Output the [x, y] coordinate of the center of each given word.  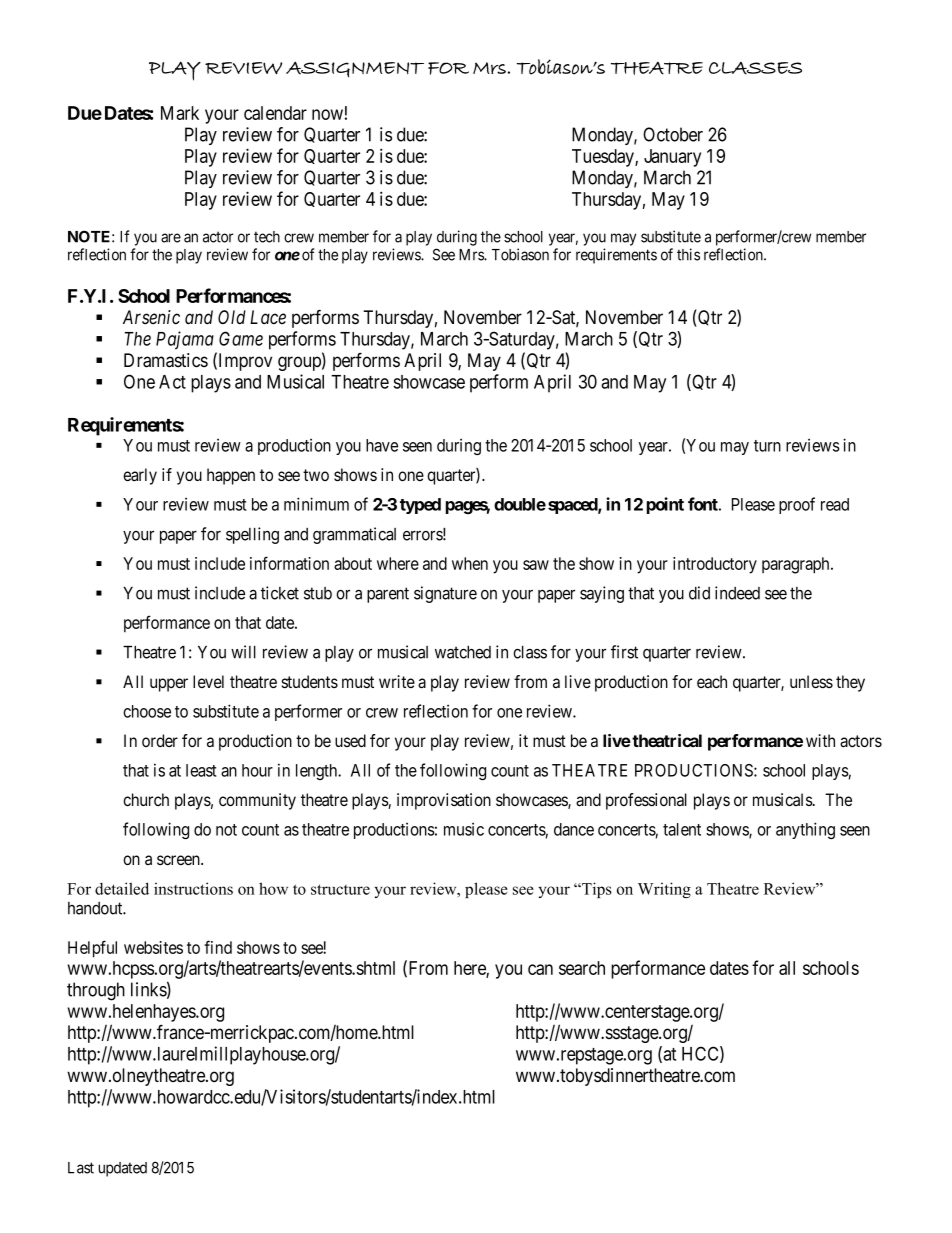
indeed [737, 593]
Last [81, 1168]
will [243, 652]
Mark [180, 113]
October [673, 134]
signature [445, 594]
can [540, 969]
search [582, 968]
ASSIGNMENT [355, 69]
